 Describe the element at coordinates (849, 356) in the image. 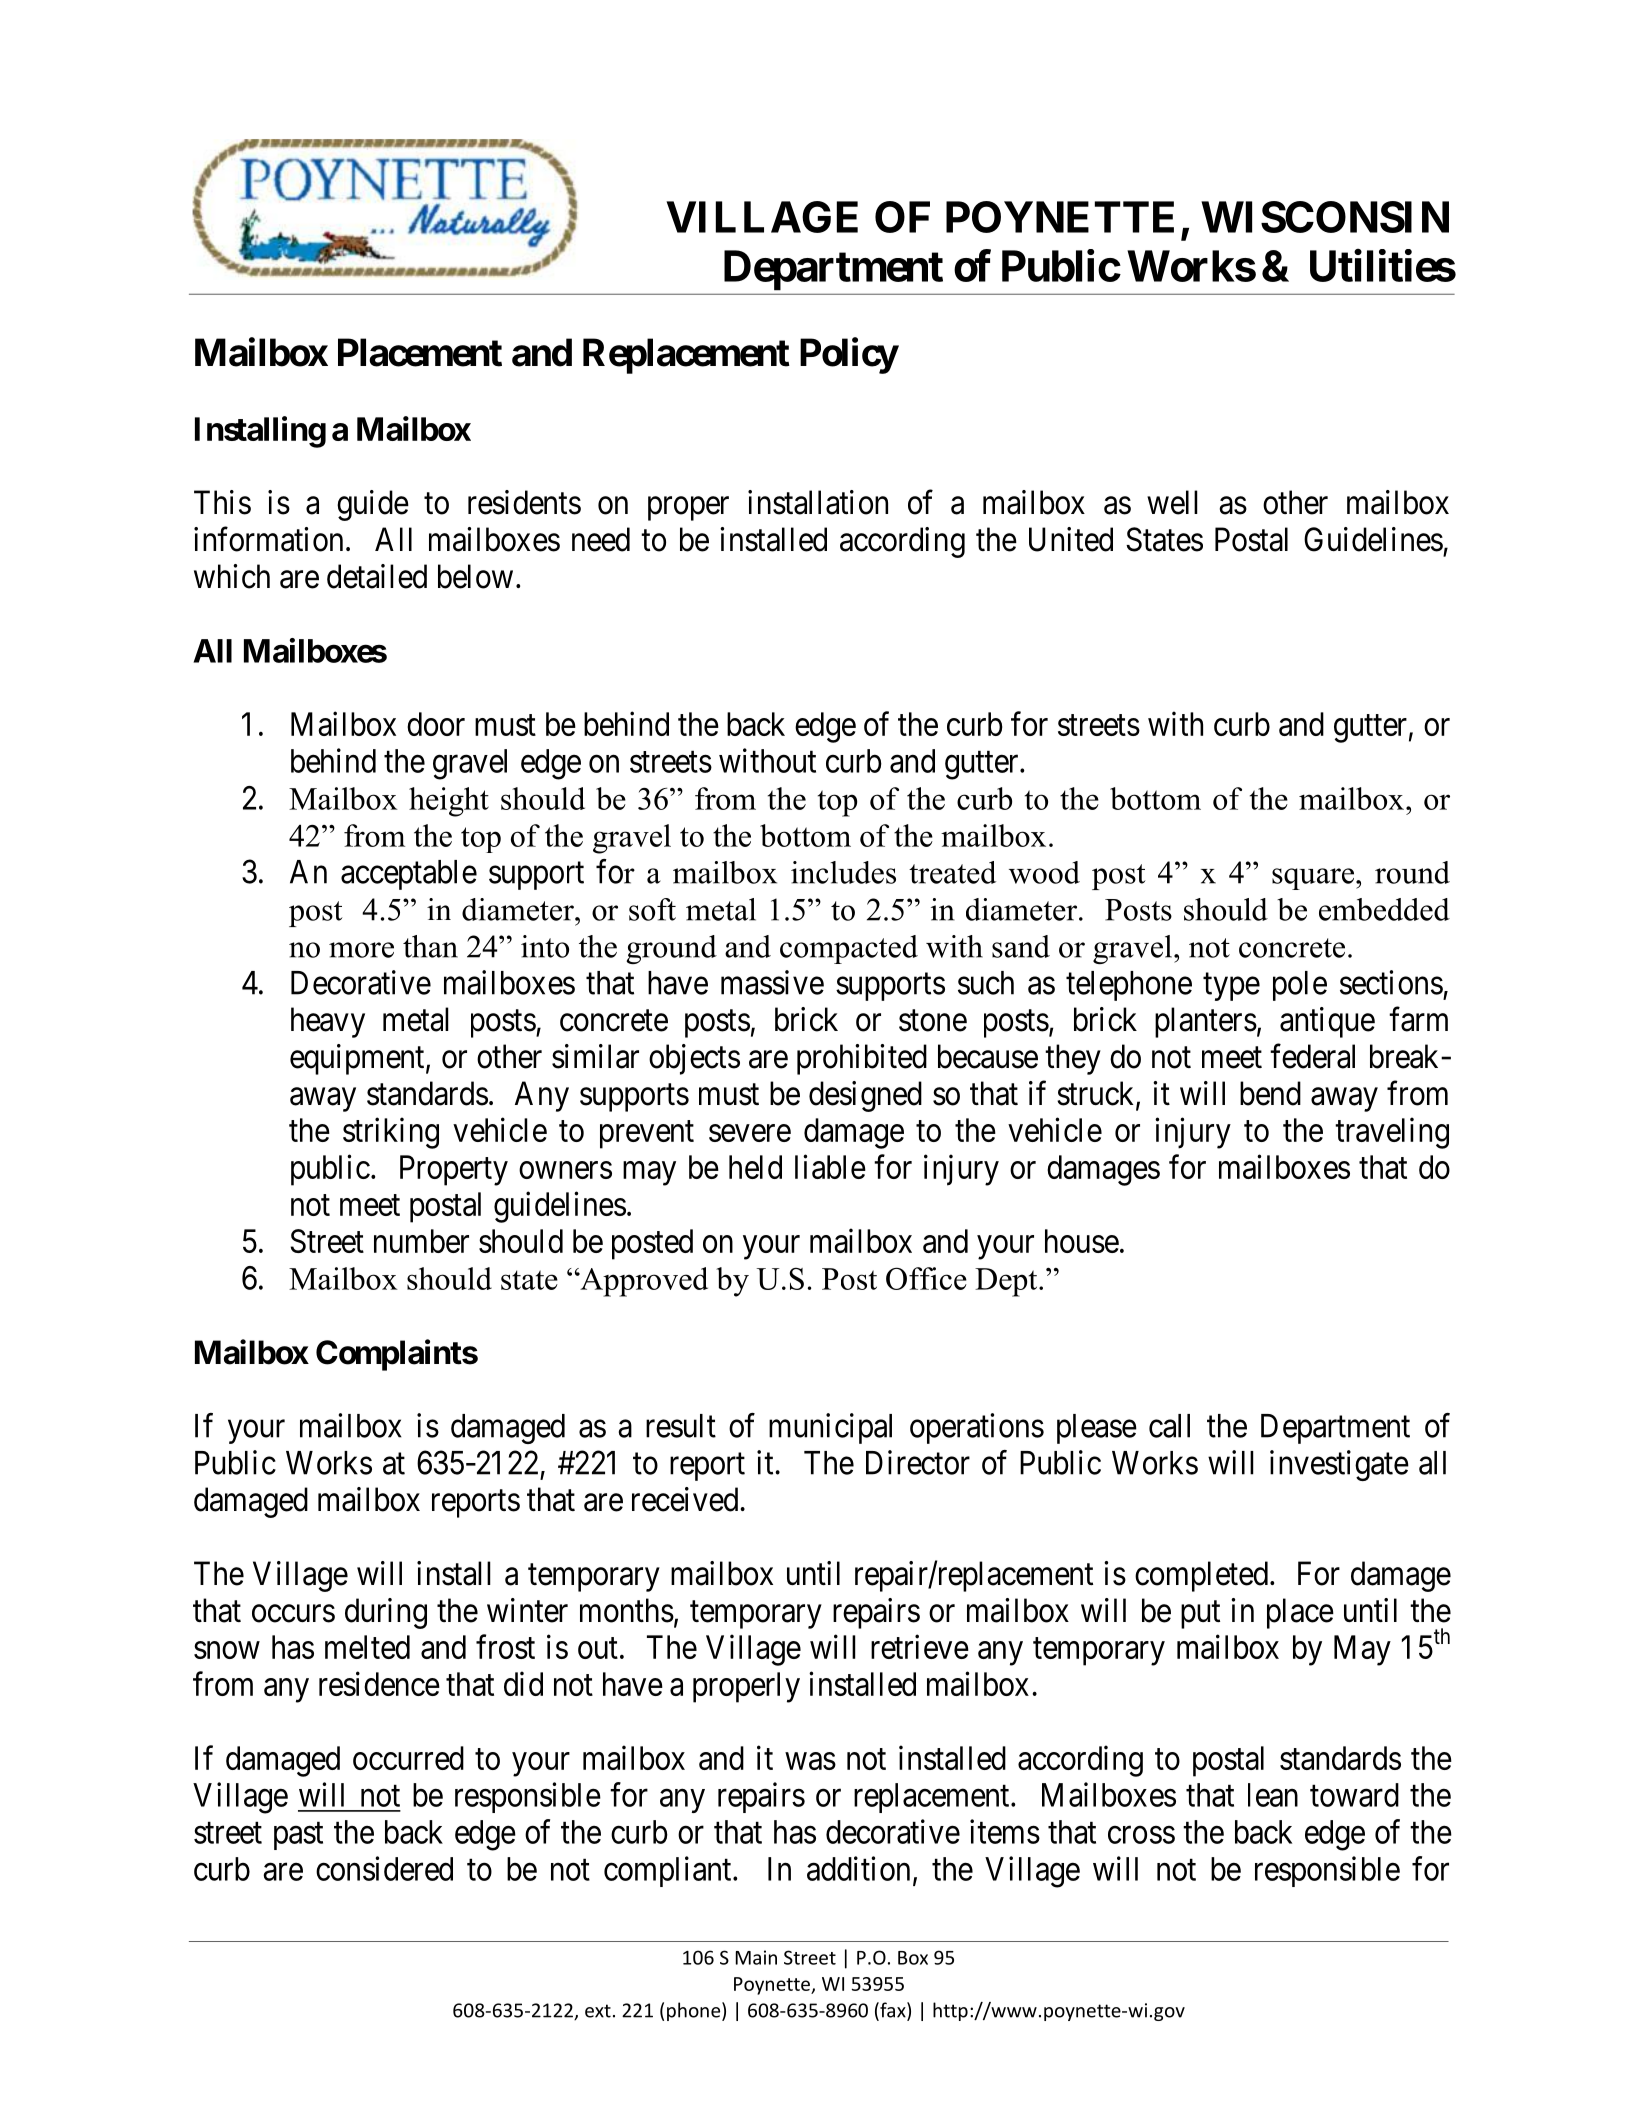

I see `Policy` at that location.
